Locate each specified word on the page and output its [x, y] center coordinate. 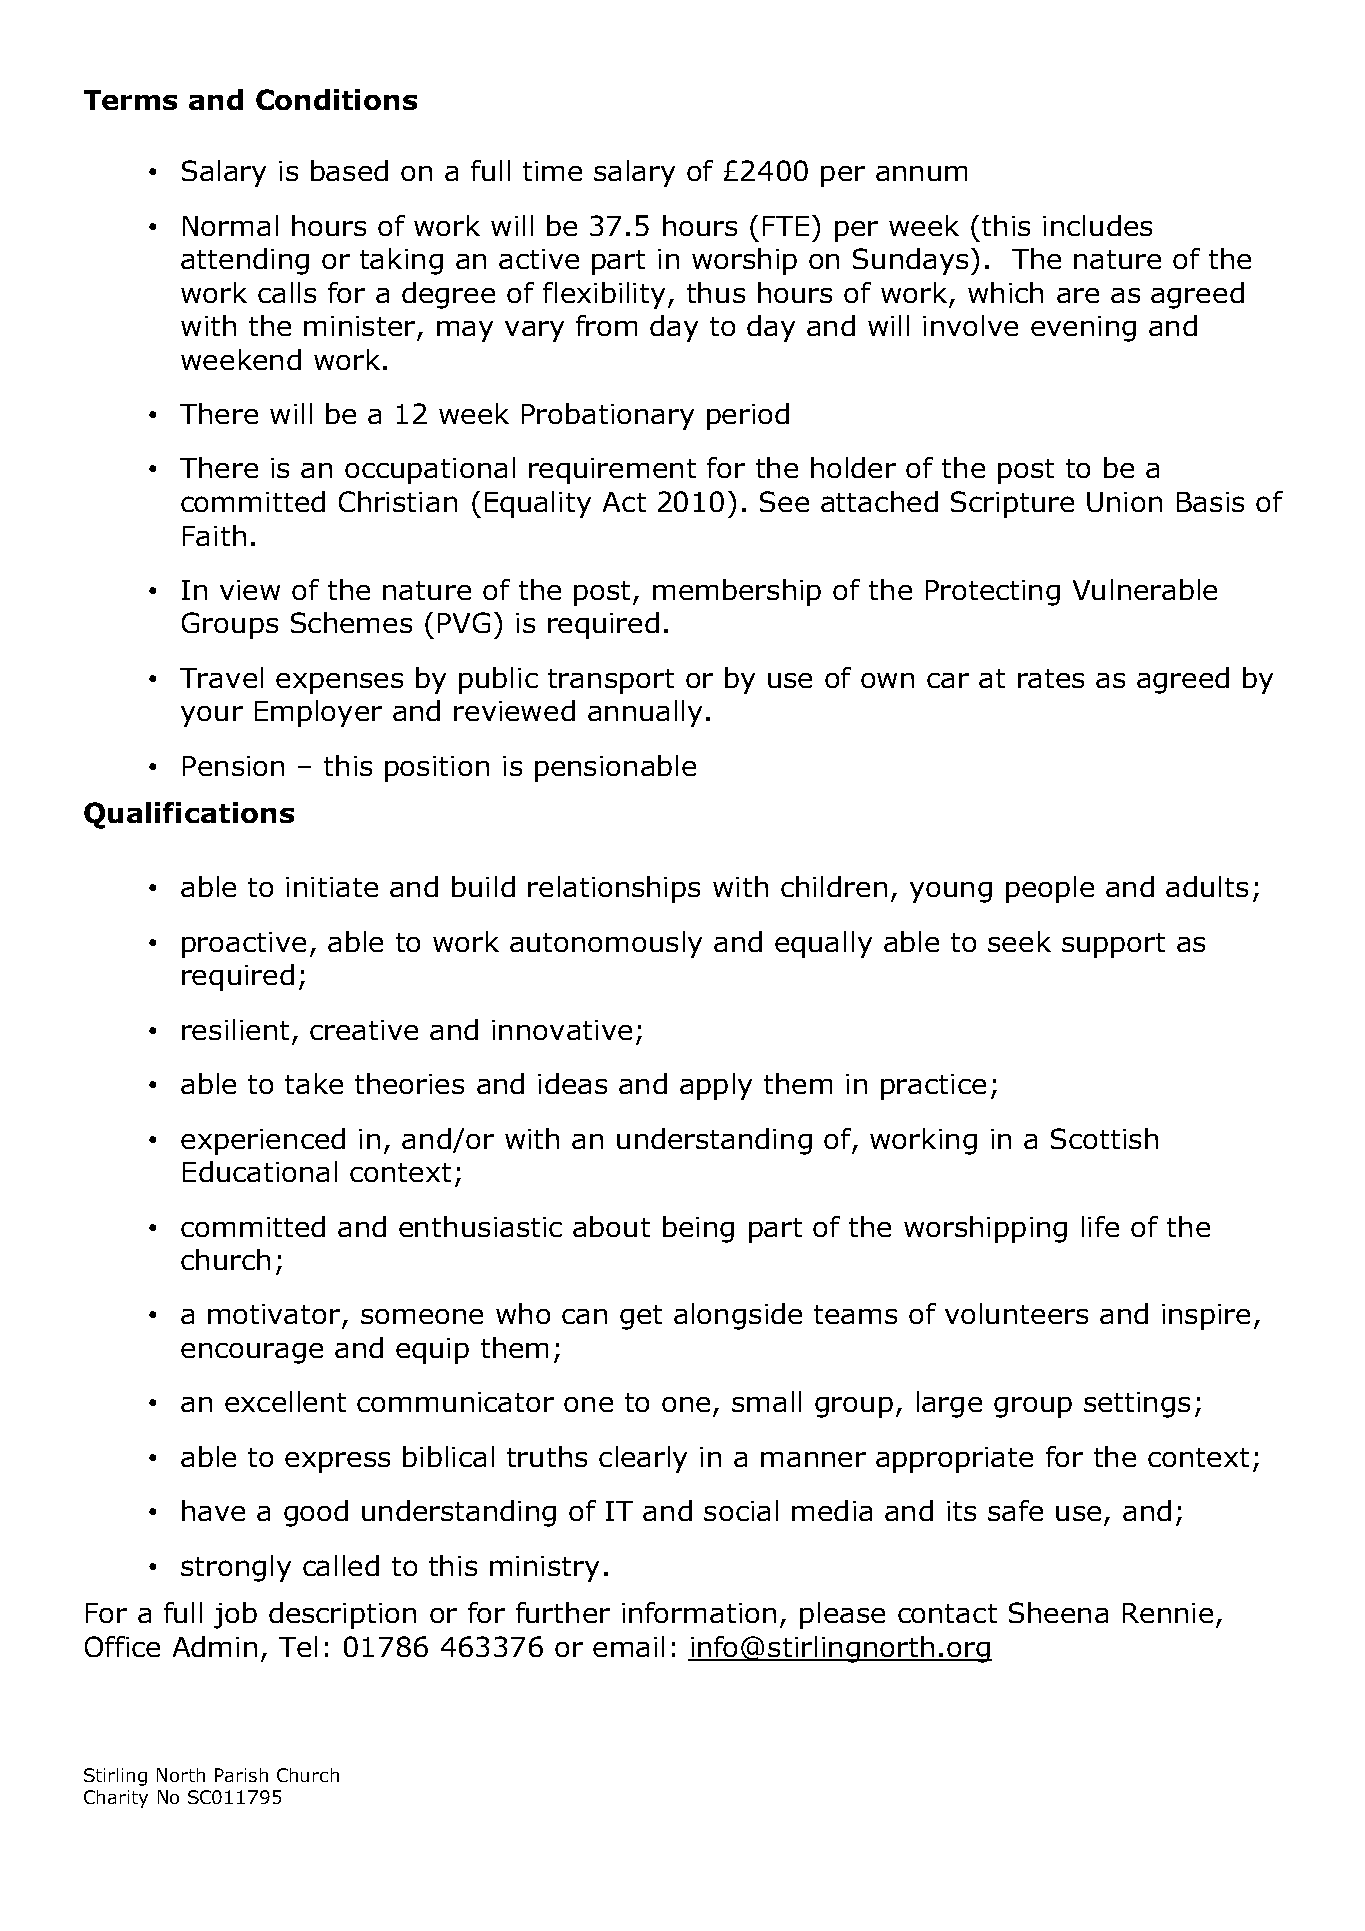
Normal [230, 225]
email [628, 1646]
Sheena [1058, 1612]
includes [1097, 225]
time [552, 171]
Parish [241, 1775]
